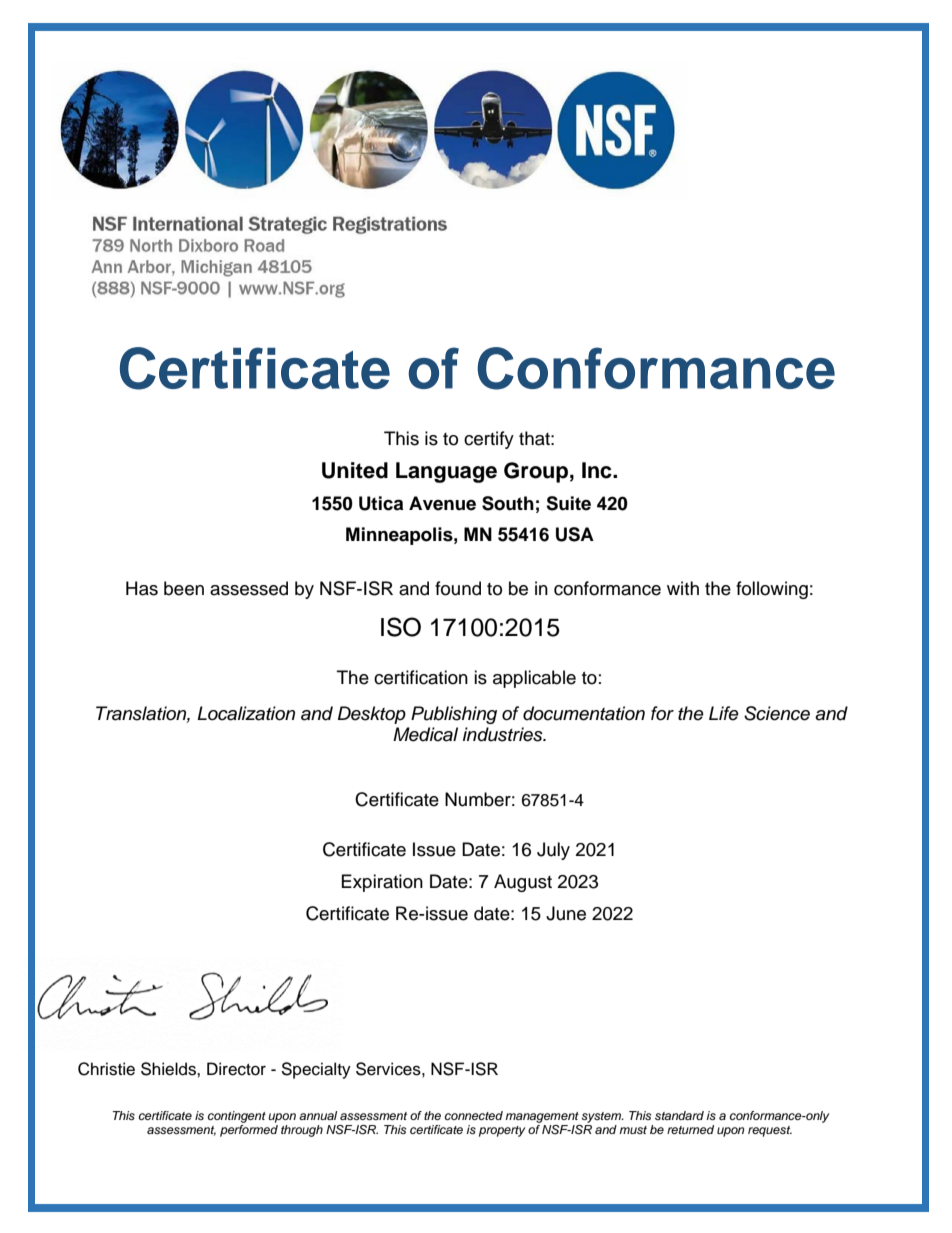 The height and width of the document is (1233, 952). I want to click on standard, so click(679, 1115).
